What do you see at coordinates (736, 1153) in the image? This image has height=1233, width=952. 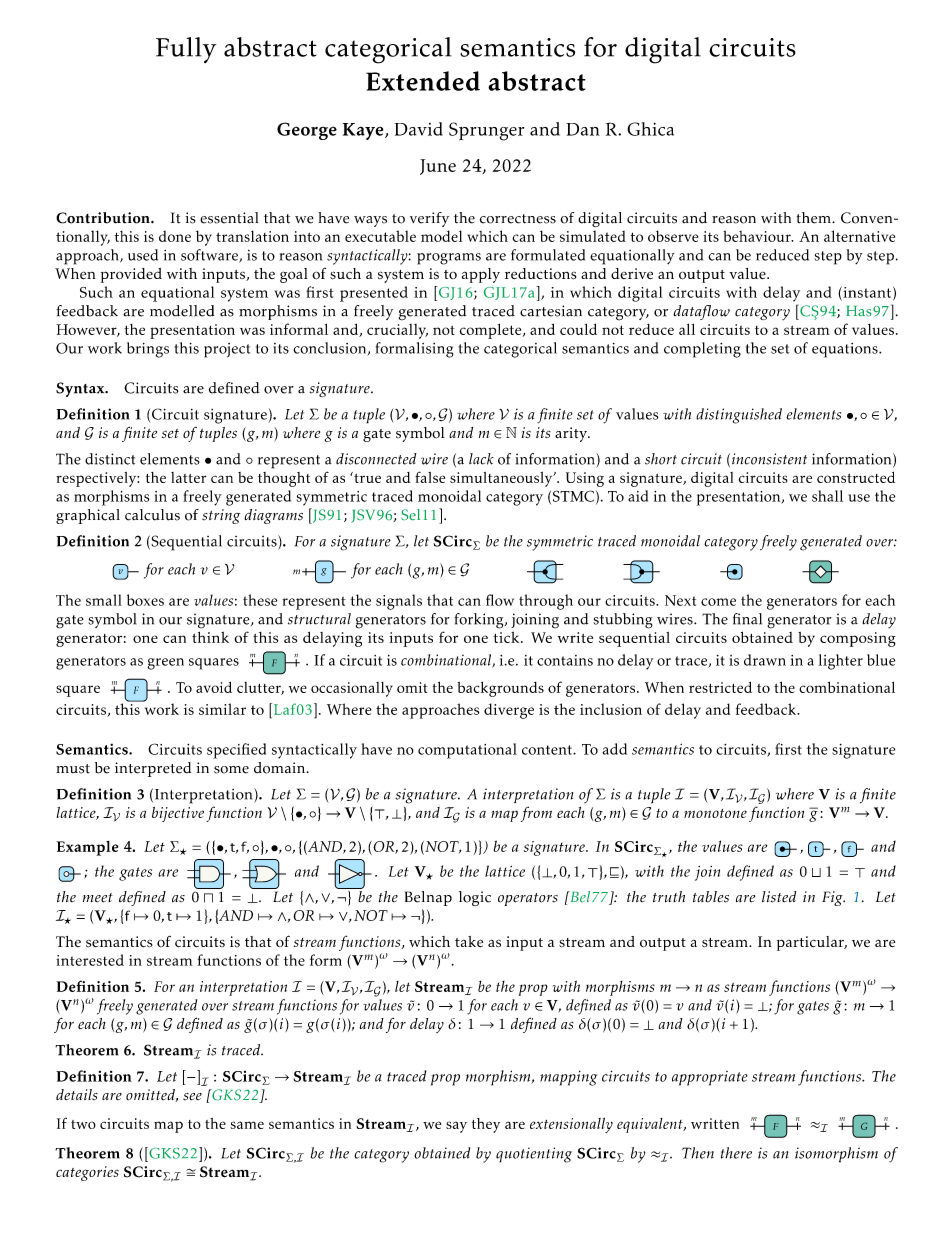 I see `there` at bounding box center [736, 1153].
